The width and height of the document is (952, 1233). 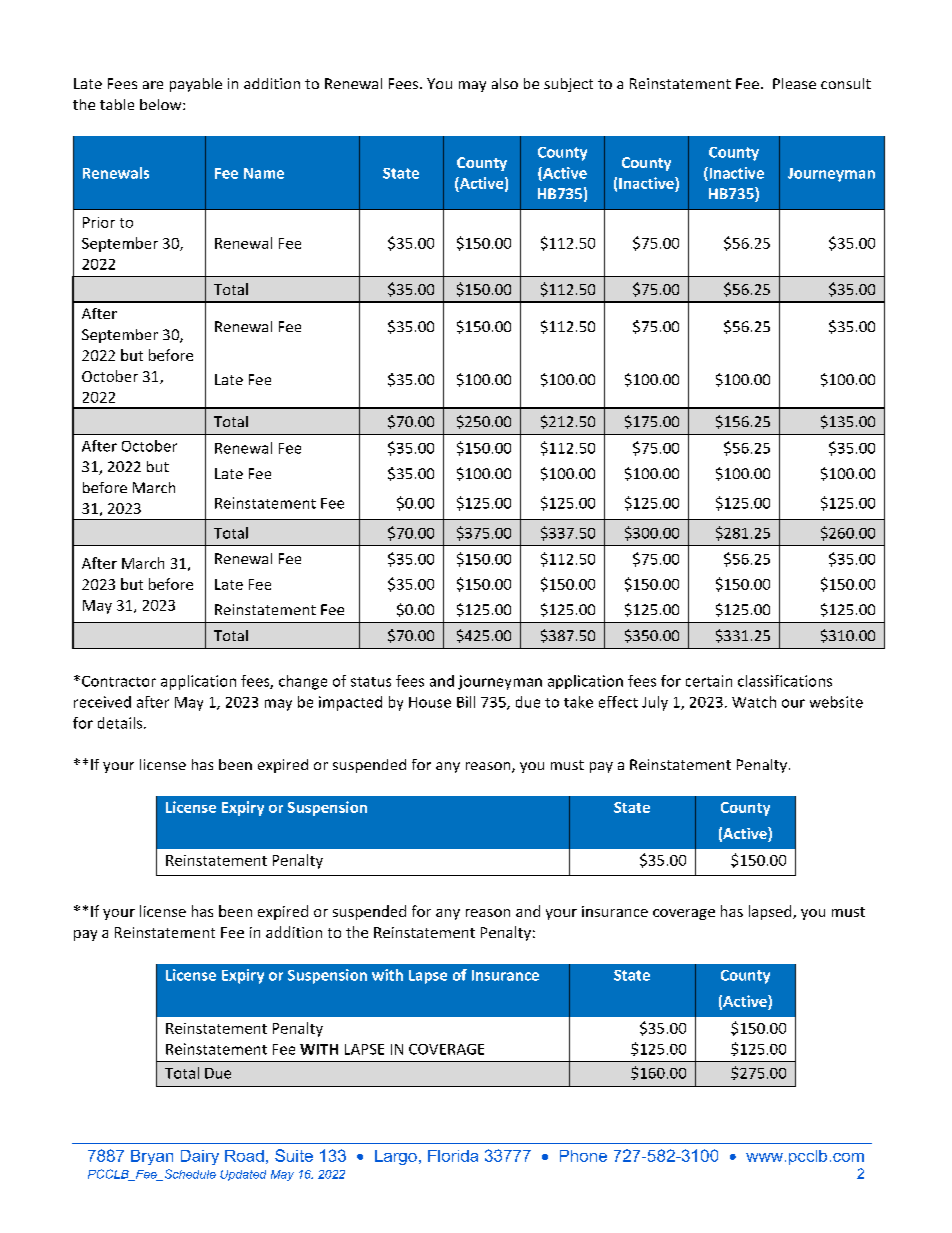 I want to click on Phone, so click(x=583, y=1156).
